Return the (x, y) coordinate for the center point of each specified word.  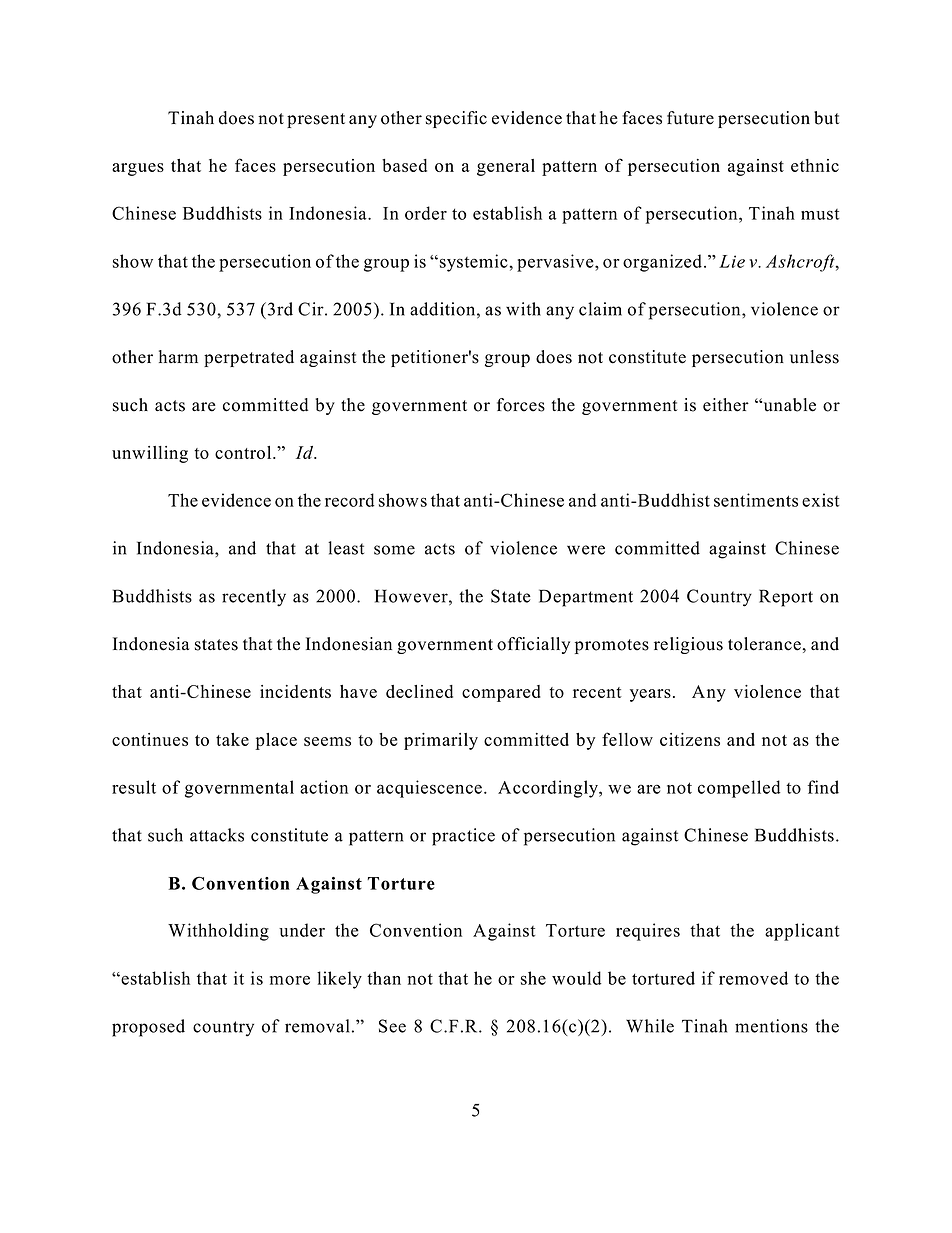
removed (753, 978)
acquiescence (429, 789)
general (506, 167)
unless (814, 357)
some (394, 550)
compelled (739, 789)
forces (521, 405)
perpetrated (249, 358)
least (346, 548)
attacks (217, 835)
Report (786, 598)
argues (138, 169)
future (690, 118)
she (533, 978)
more (290, 980)
